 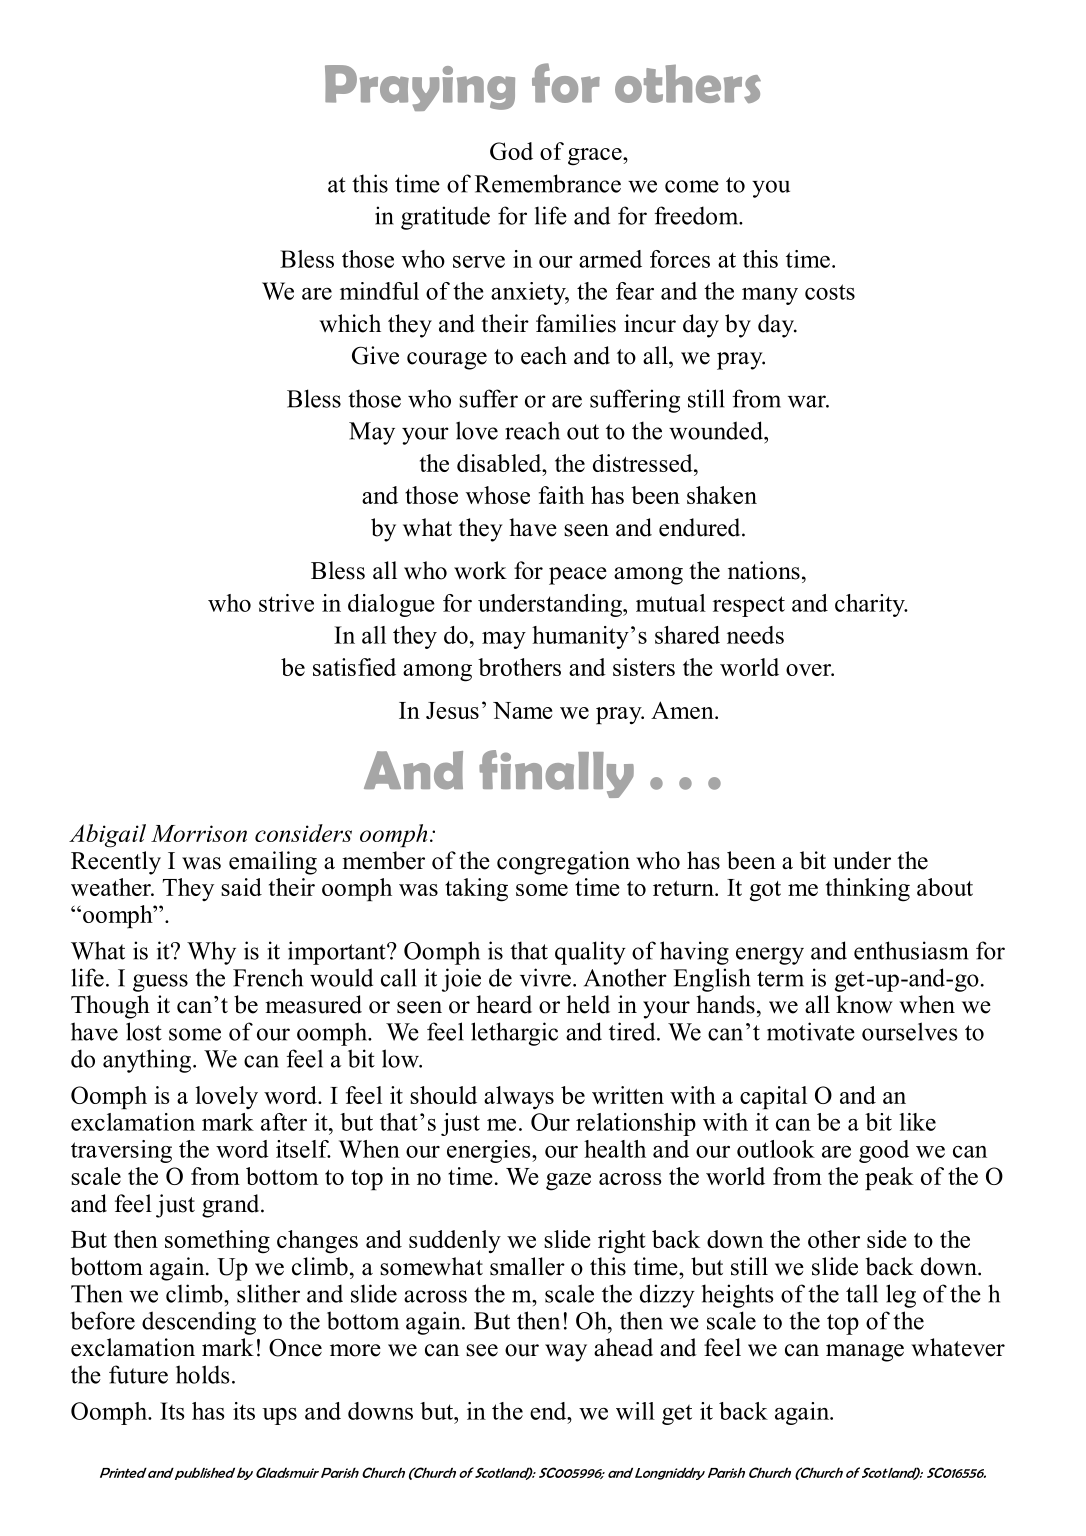 What do you see at coordinates (864, 1004) in the screenshot?
I see `know` at bounding box center [864, 1004].
